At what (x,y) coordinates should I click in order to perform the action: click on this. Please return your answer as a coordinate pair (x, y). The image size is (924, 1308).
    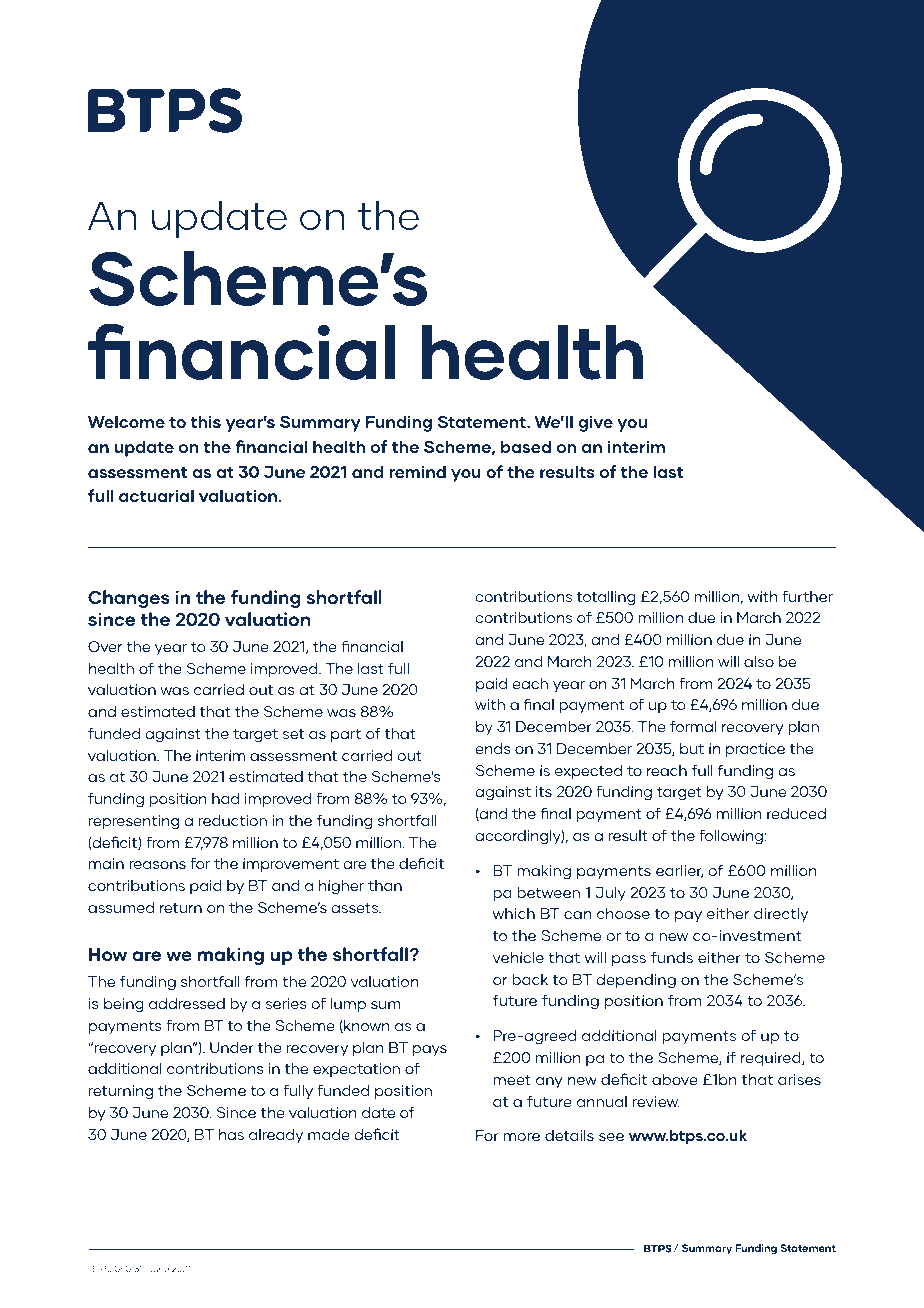
    Looking at the image, I should click on (205, 421).
